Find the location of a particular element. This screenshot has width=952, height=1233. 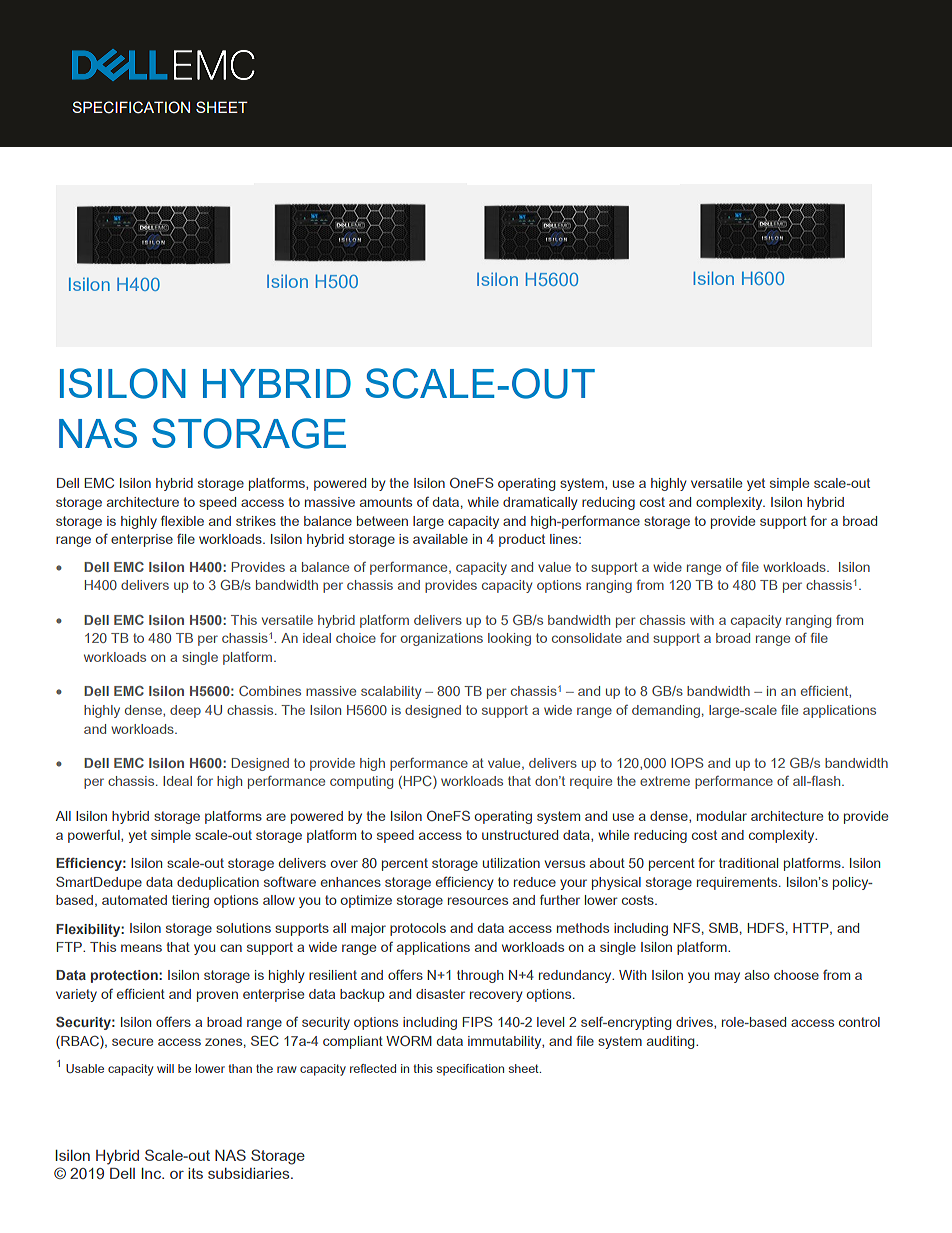

flexible is located at coordinates (182, 520).
